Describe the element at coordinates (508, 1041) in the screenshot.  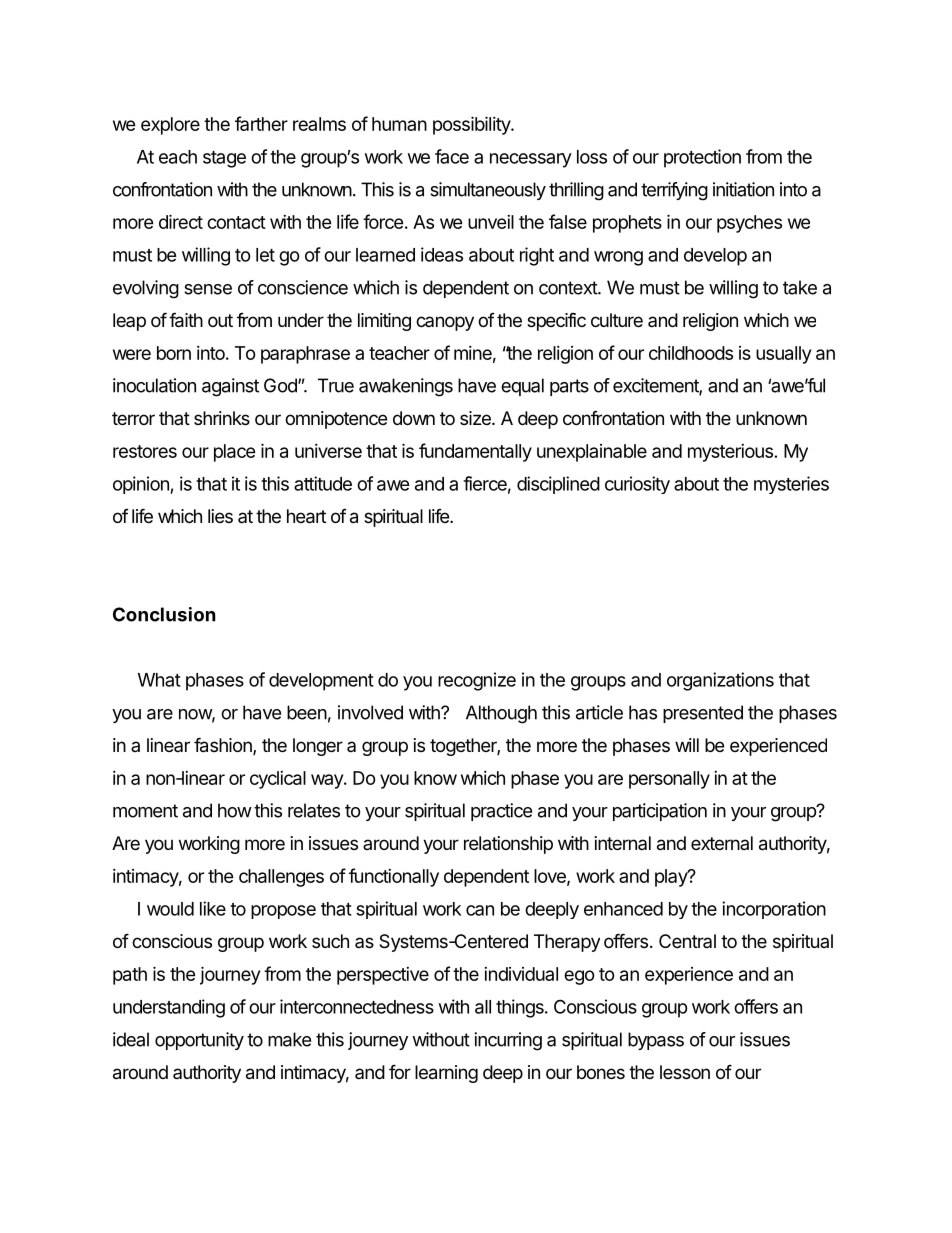
I see `incurring` at that location.
